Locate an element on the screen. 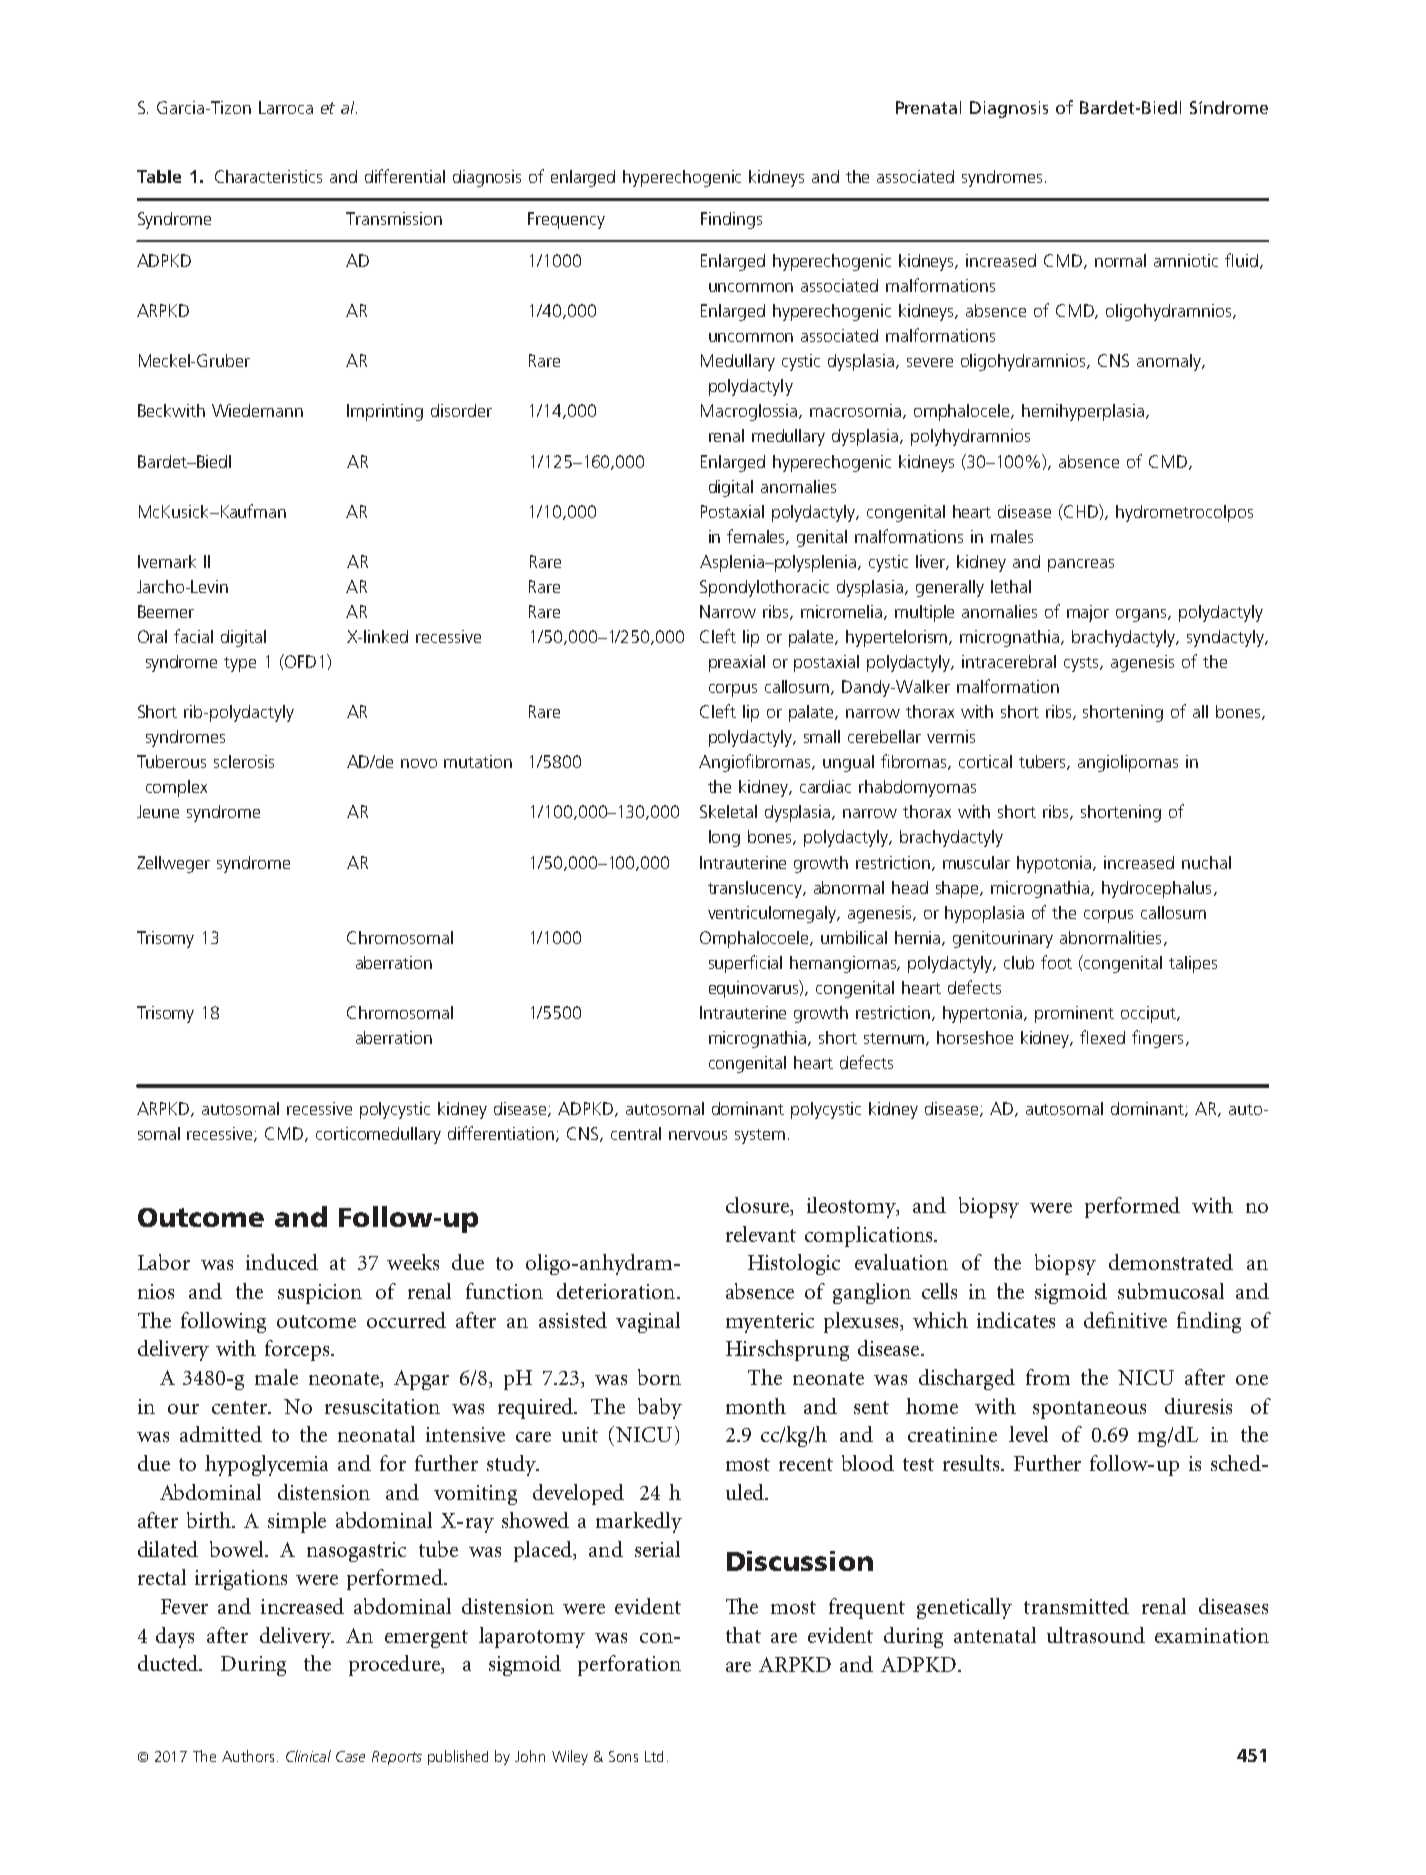 The width and height of the screenshot is (1426, 1875). vaginal is located at coordinates (648, 1322).
